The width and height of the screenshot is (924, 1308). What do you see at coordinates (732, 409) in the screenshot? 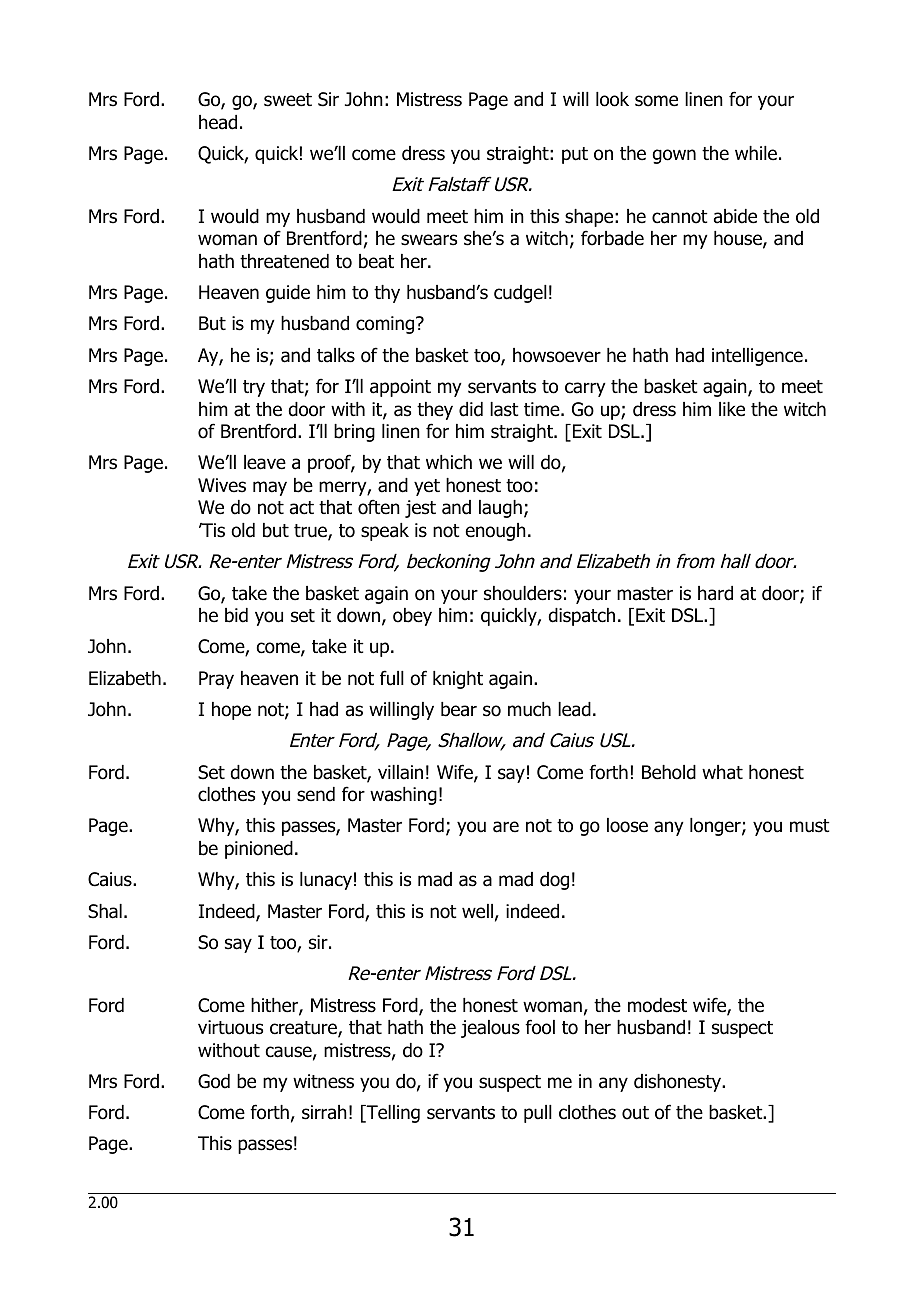
I see `like` at bounding box center [732, 409].
